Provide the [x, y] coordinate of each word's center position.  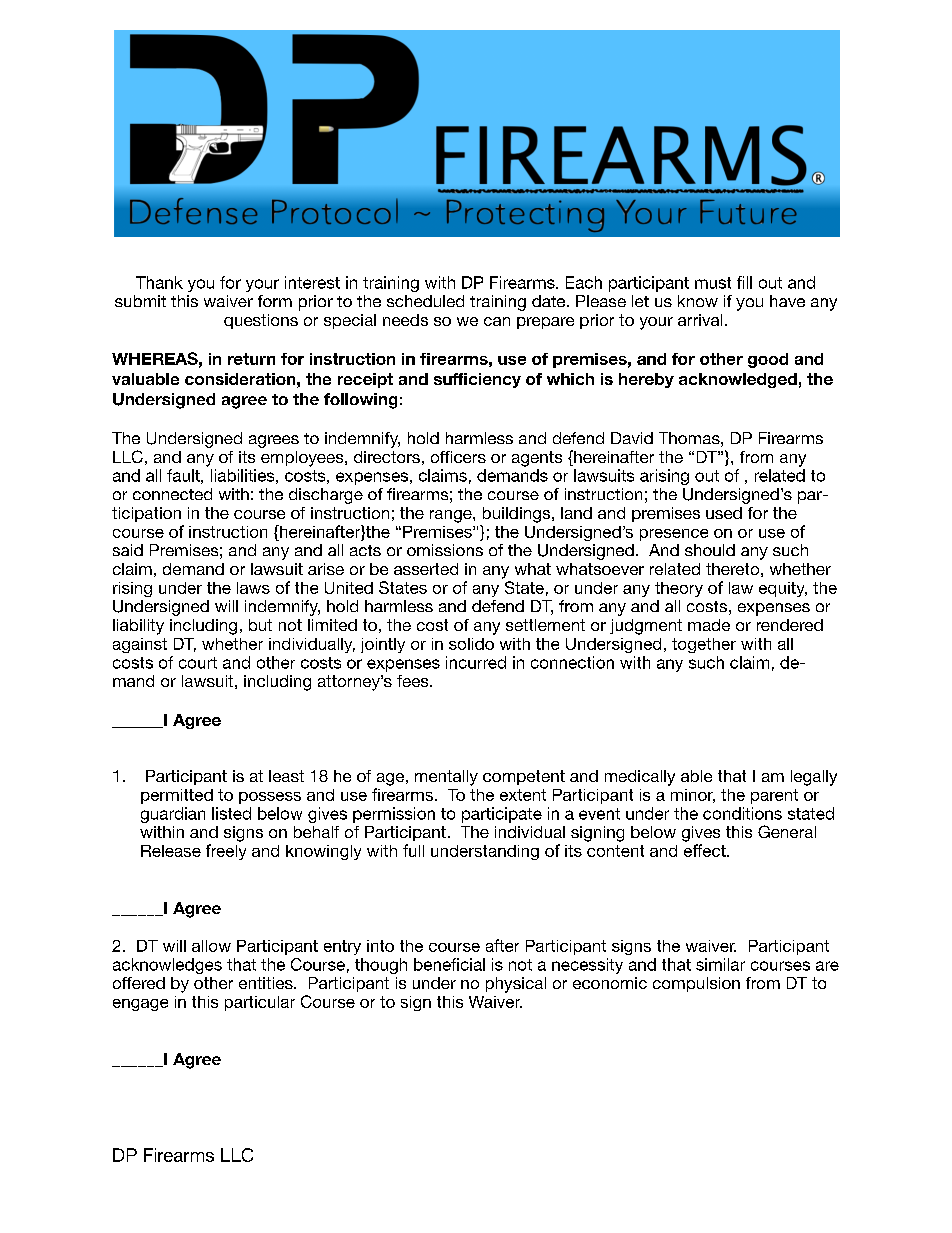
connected [172, 494]
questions [261, 321]
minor [693, 796]
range [452, 516]
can [497, 321]
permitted [177, 796]
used [724, 513]
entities [267, 983]
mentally [446, 778]
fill [744, 282]
